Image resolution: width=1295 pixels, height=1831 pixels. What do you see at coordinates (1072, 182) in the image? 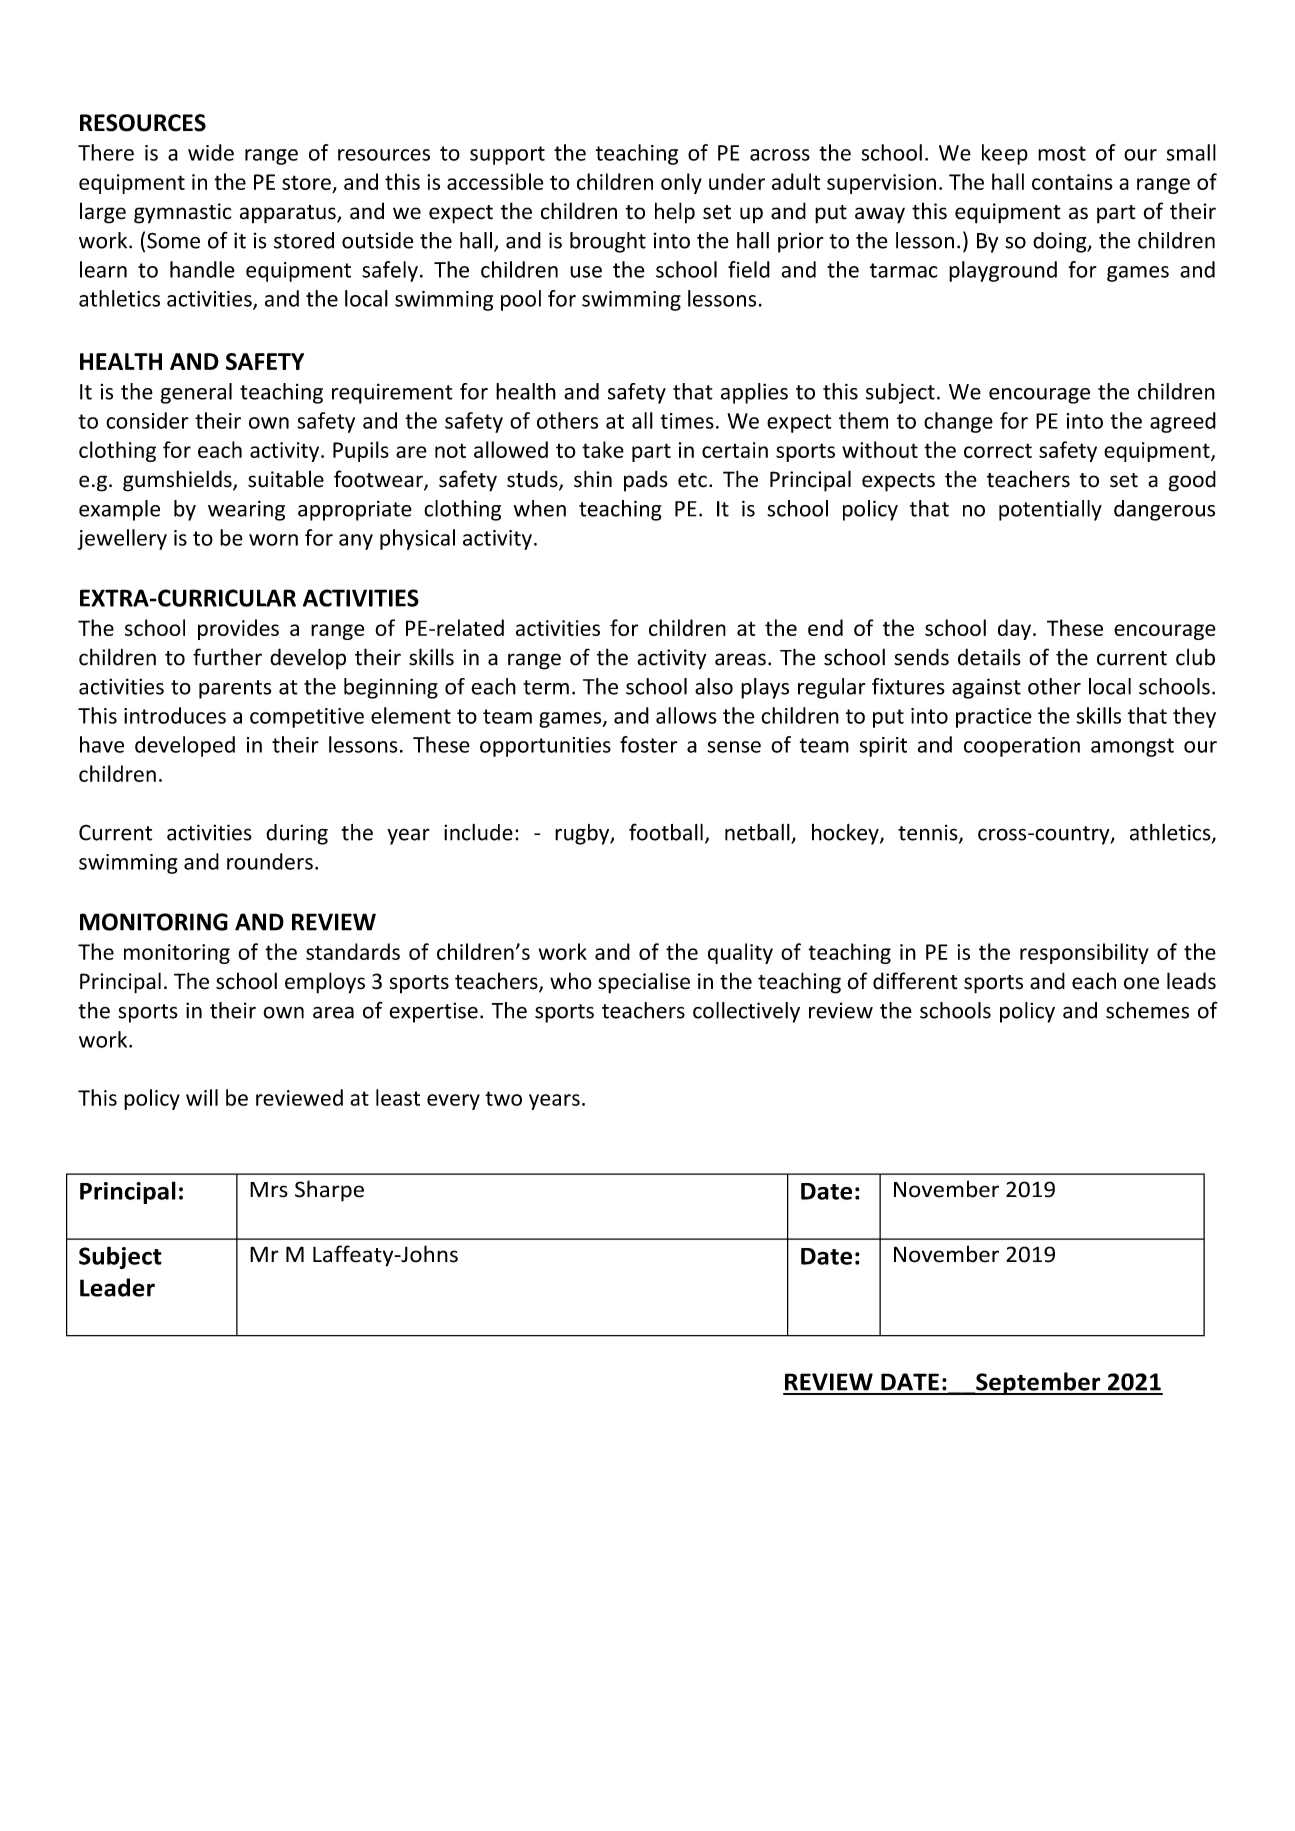
I see `contains` at bounding box center [1072, 182].
